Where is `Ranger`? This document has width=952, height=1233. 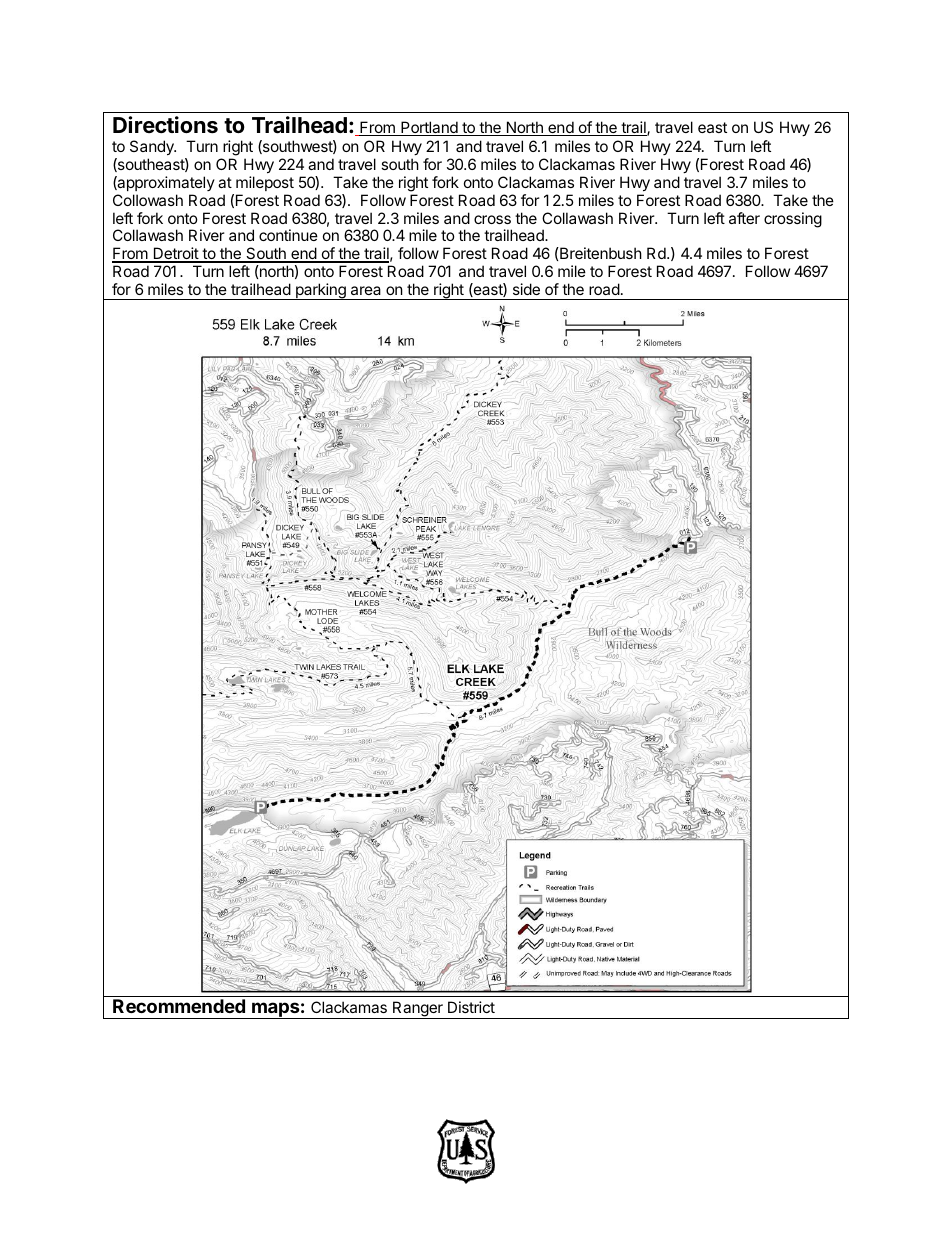
Ranger is located at coordinates (418, 1010).
